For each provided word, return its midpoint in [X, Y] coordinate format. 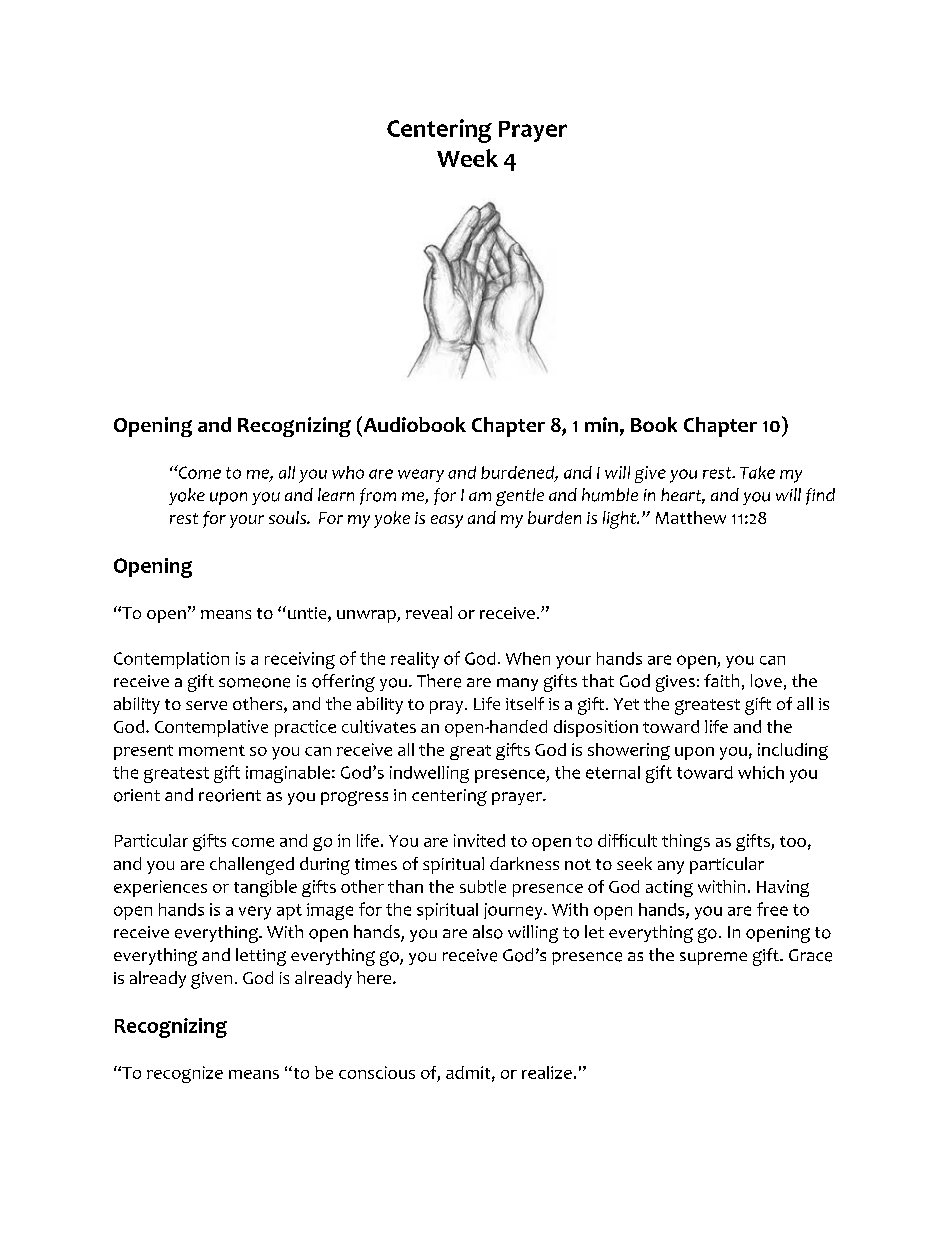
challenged [252, 866]
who [348, 472]
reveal [429, 612]
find [820, 496]
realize [547, 1072]
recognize [185, 1074]
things [686, 842]
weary [421, 475]
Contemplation [171, 660]
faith [721, 680]
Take [757, 472]
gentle [520, 497]
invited [479, 840]
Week [467, 158]
